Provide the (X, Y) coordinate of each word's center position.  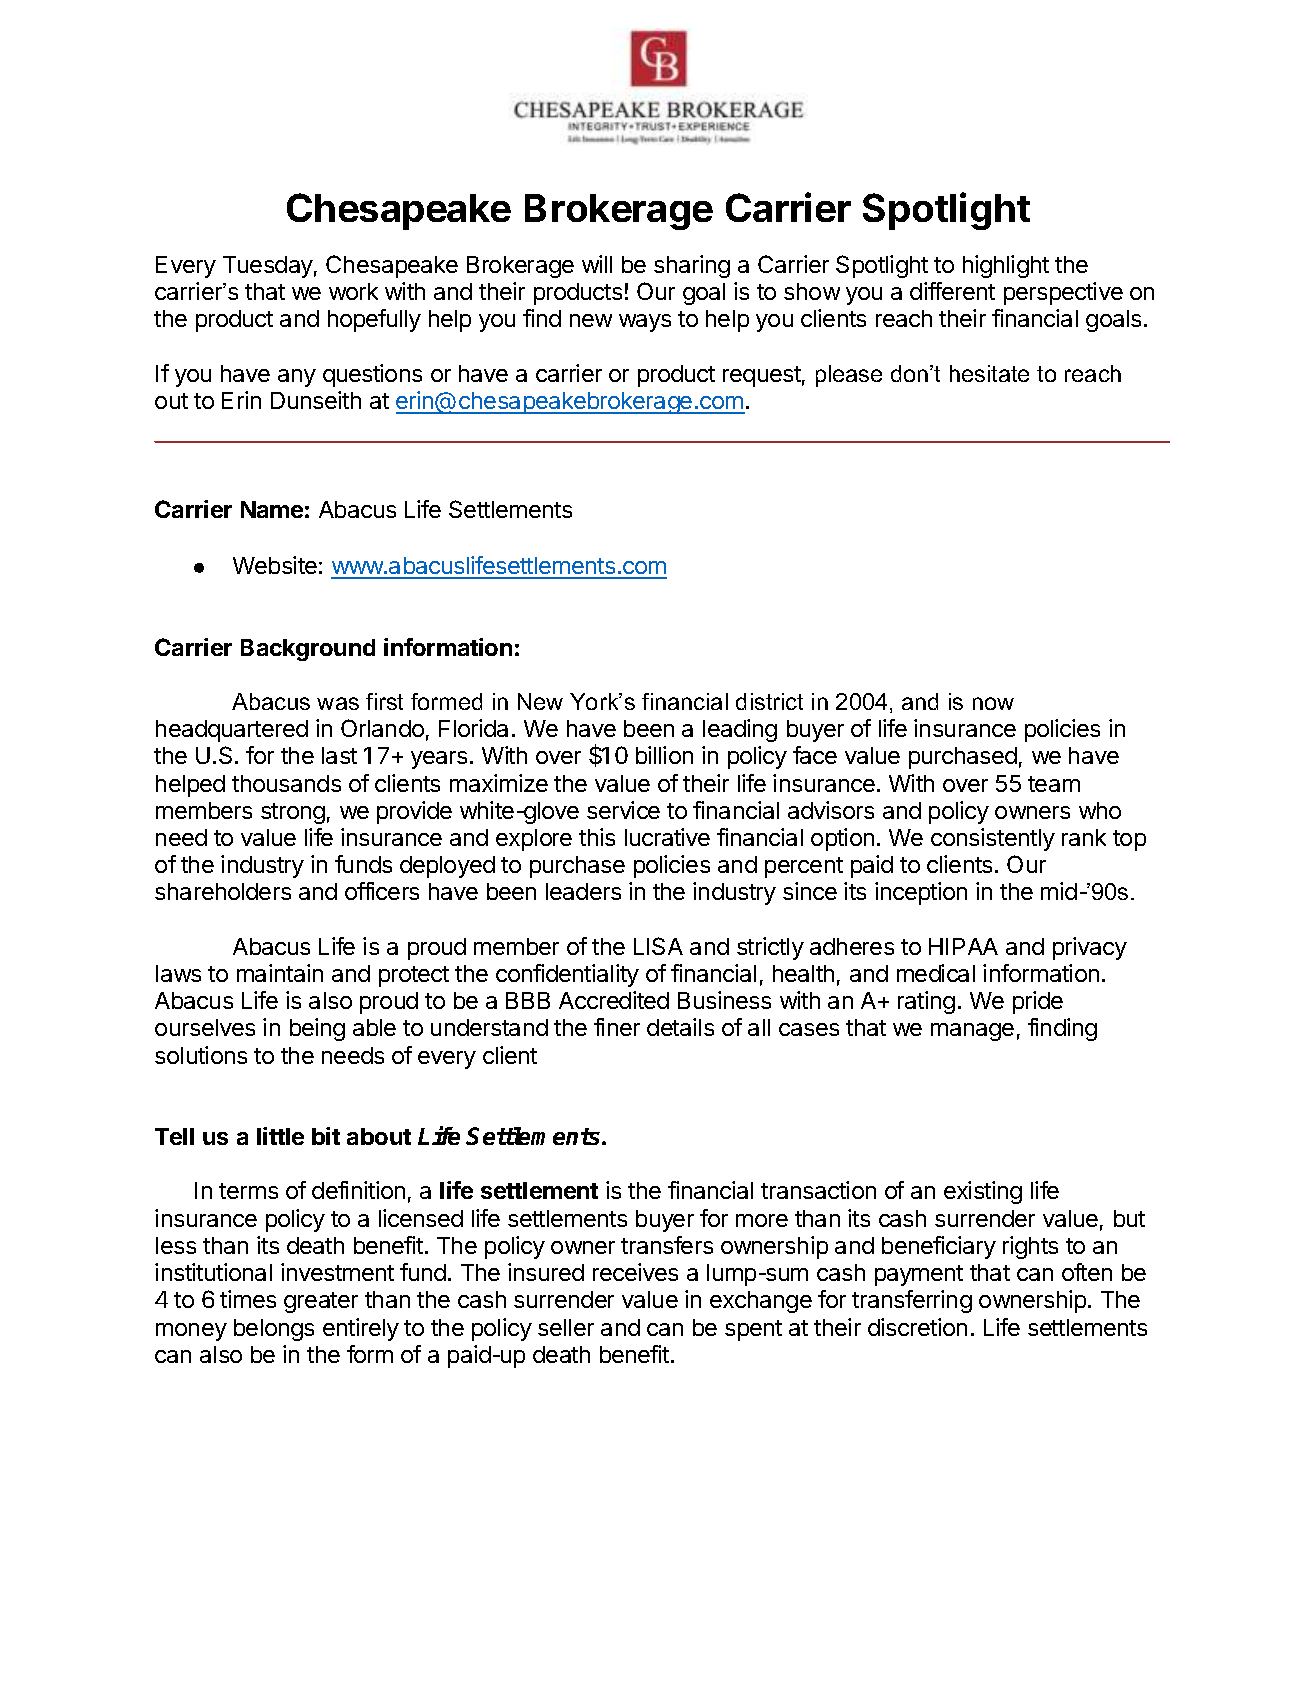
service (623, 810)
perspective (1063, 293)
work (353, 291)
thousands (286, 783)
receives (635, 1272)
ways (645, 323)
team (1054, 784)
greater (321, 1302)
